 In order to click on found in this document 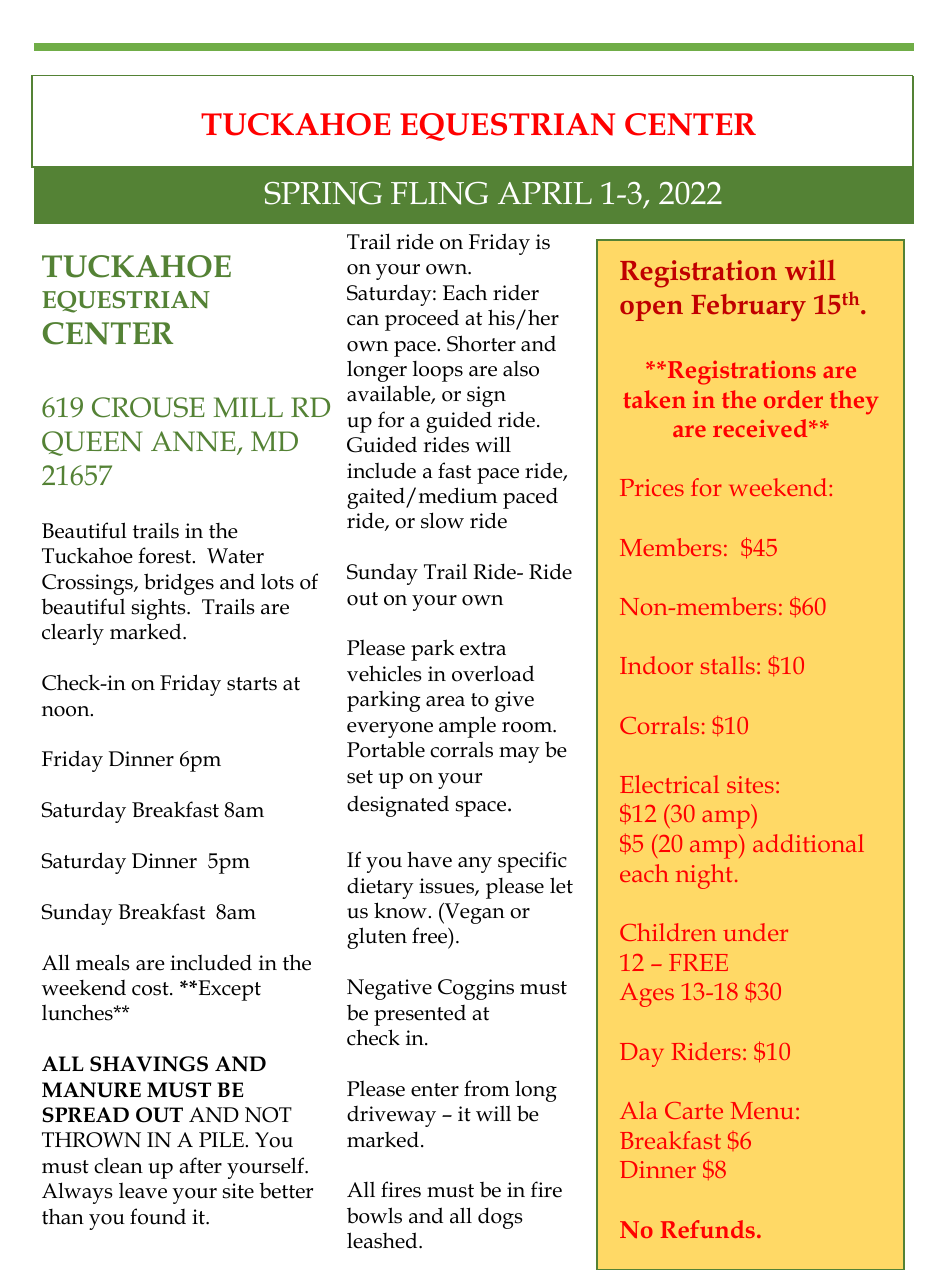, I will do `click(158, 1216)`.
